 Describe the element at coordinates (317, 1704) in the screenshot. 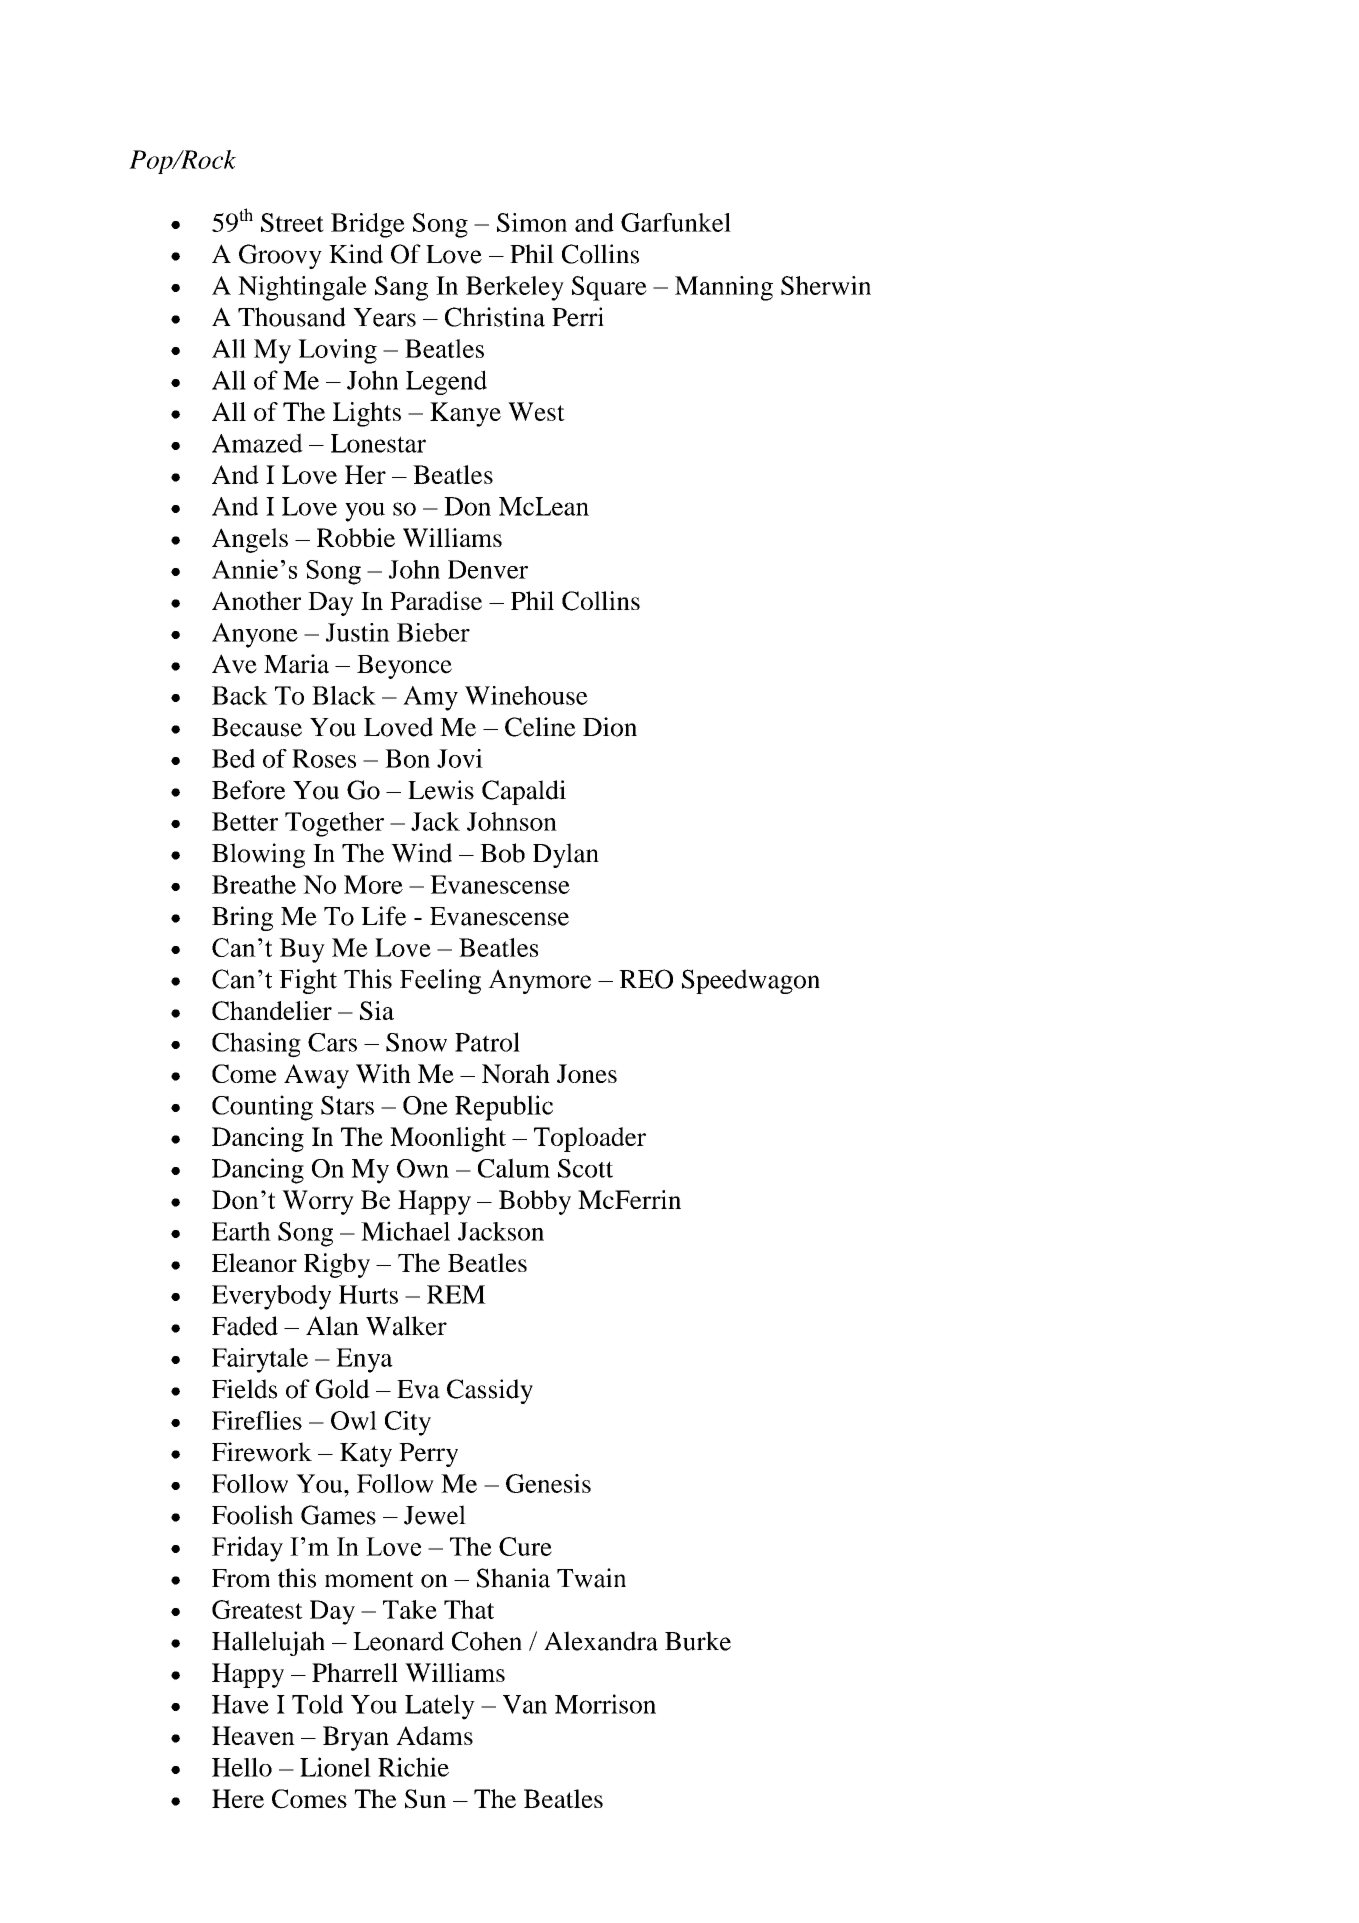

I see `Told` at that location.
